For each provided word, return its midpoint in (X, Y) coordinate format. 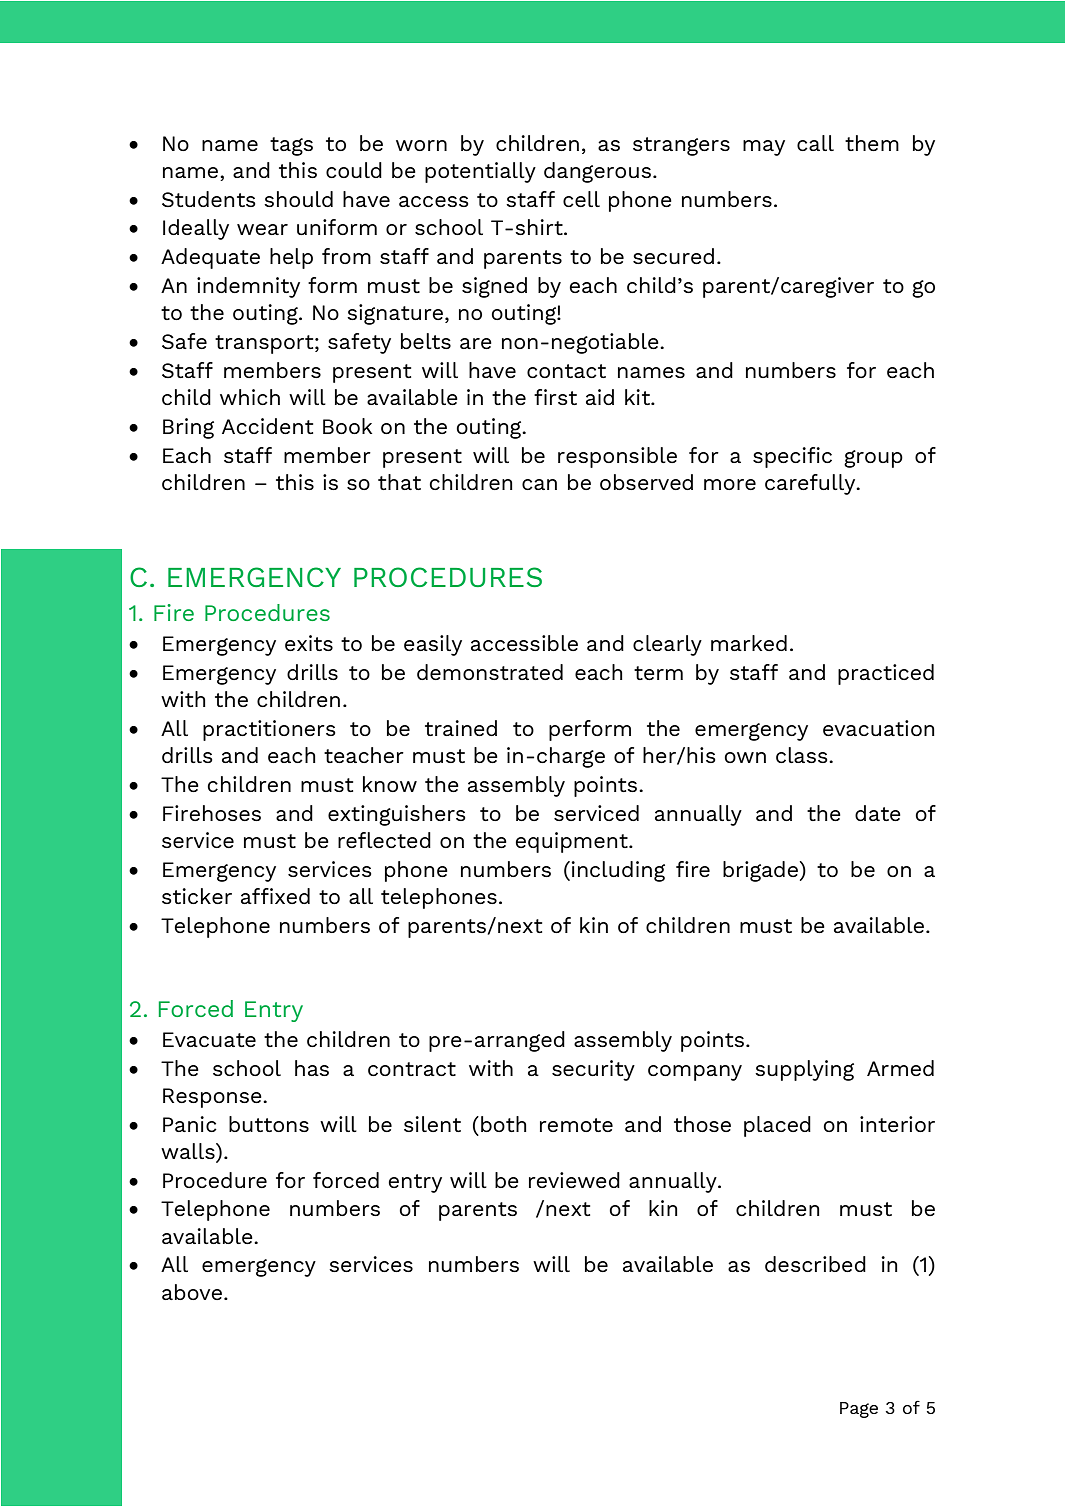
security (593, 1070)
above (192, 1292)
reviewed (574, 1180)
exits (309, 643)
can (539, 484)
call (815, 143)
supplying (804, 1070)
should (298, 199)
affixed (275, 896)
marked (749, 643)
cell (581, 199)
